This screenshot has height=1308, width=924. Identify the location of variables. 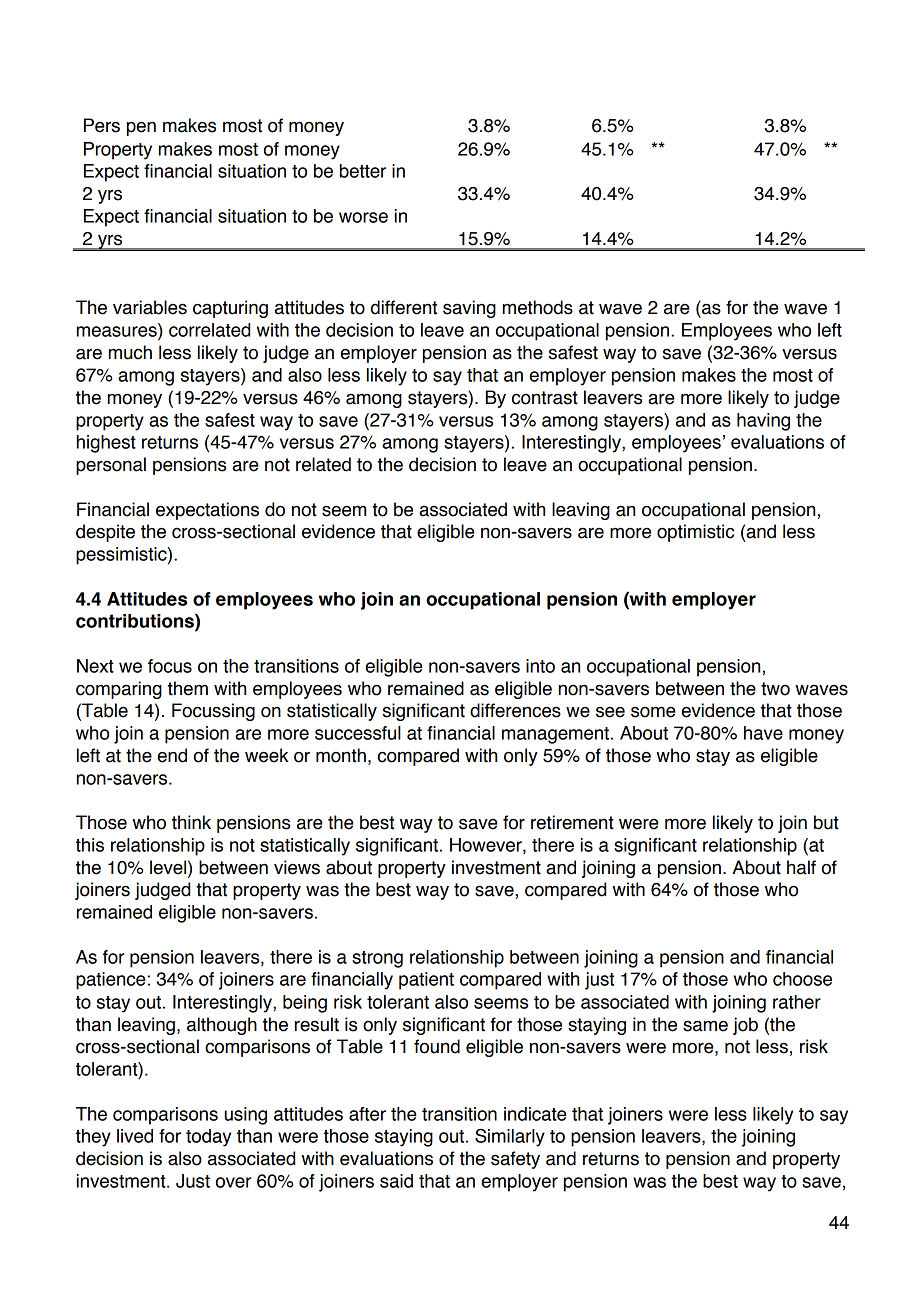
(150, 307).
